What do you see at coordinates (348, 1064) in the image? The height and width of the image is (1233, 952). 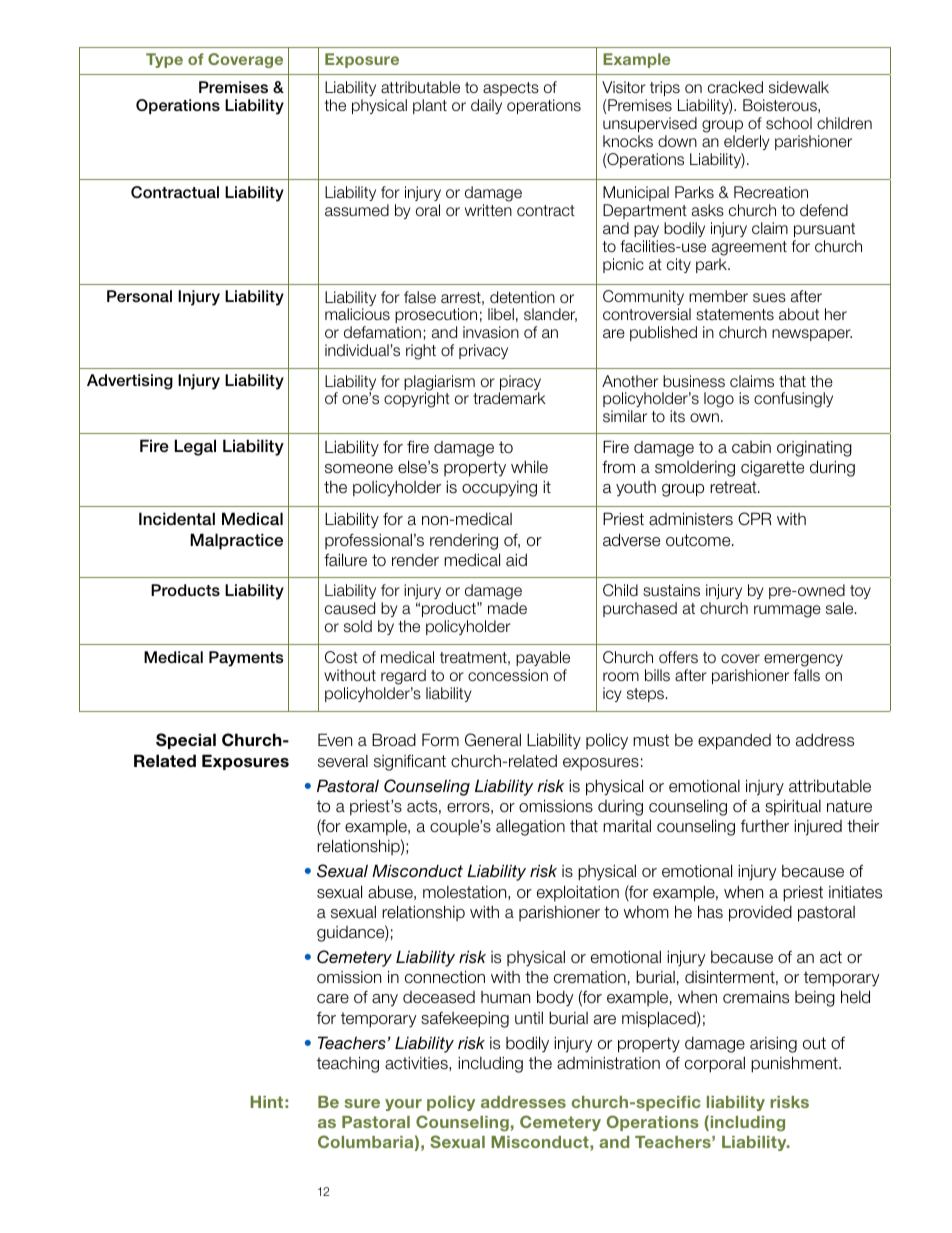 I see `teaching` at bounding box center [348, 1064].
